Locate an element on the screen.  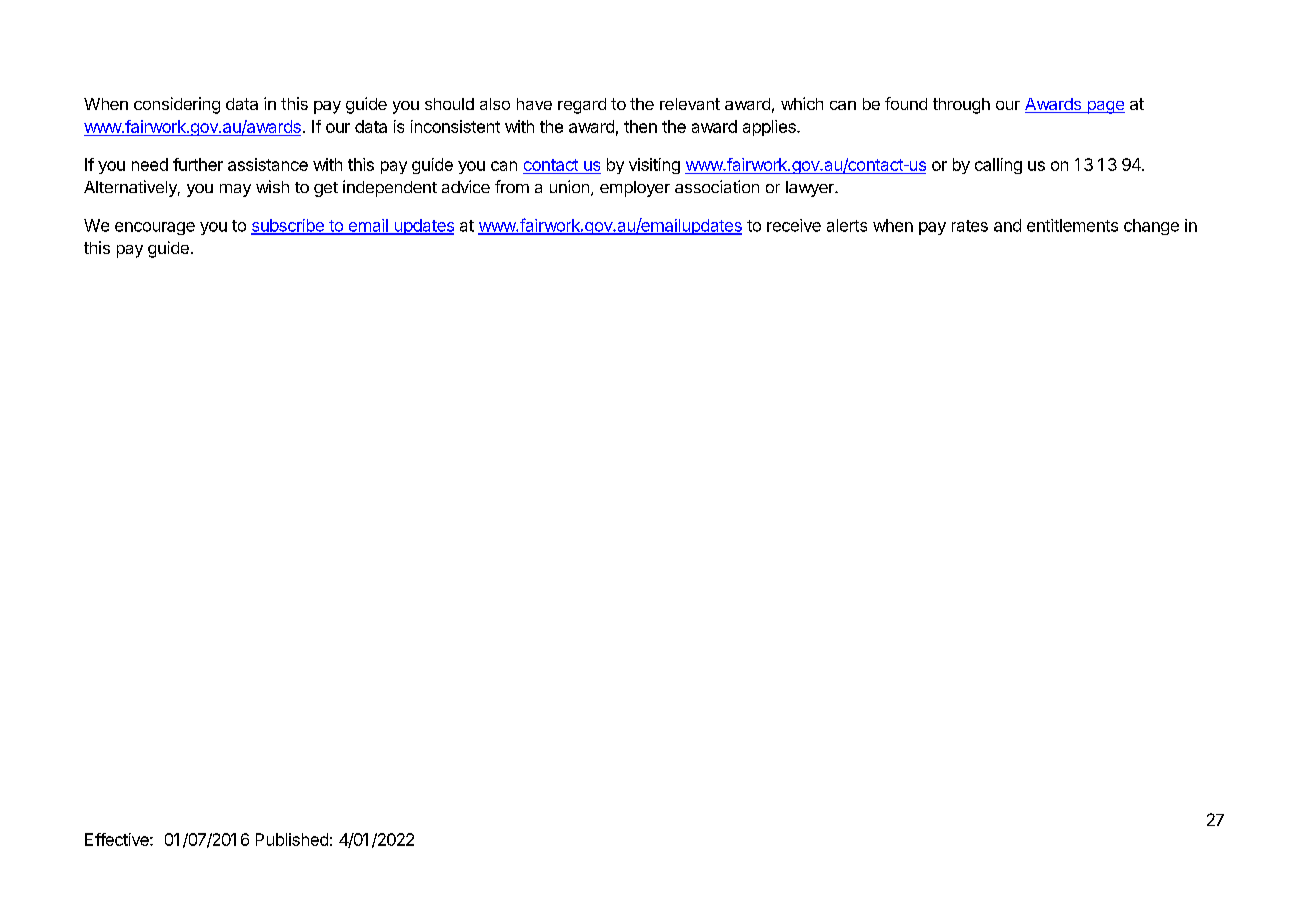
through is located at coordinates (961, 106).
